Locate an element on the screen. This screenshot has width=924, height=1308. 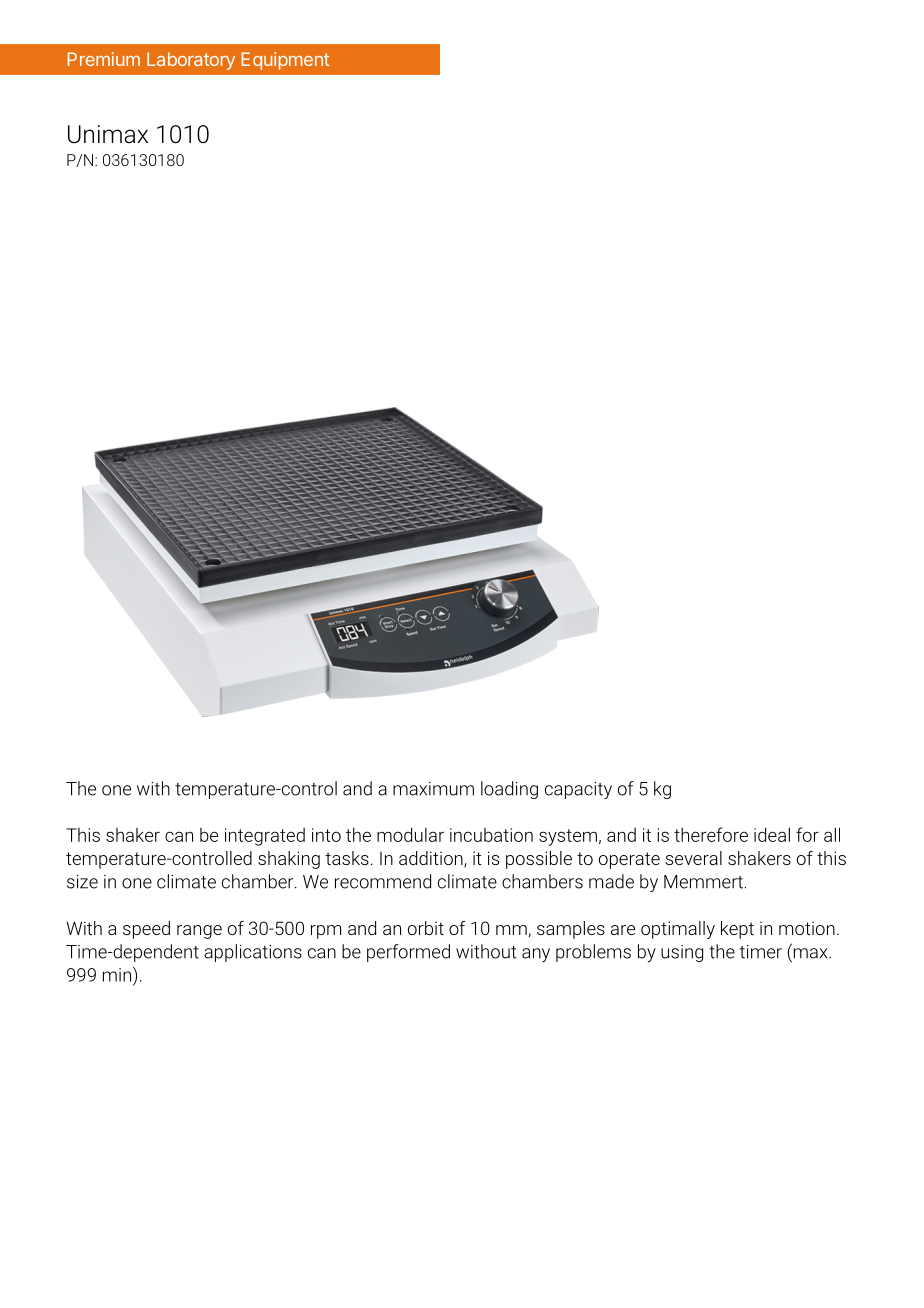
into is located at coordinates (326, 835).
